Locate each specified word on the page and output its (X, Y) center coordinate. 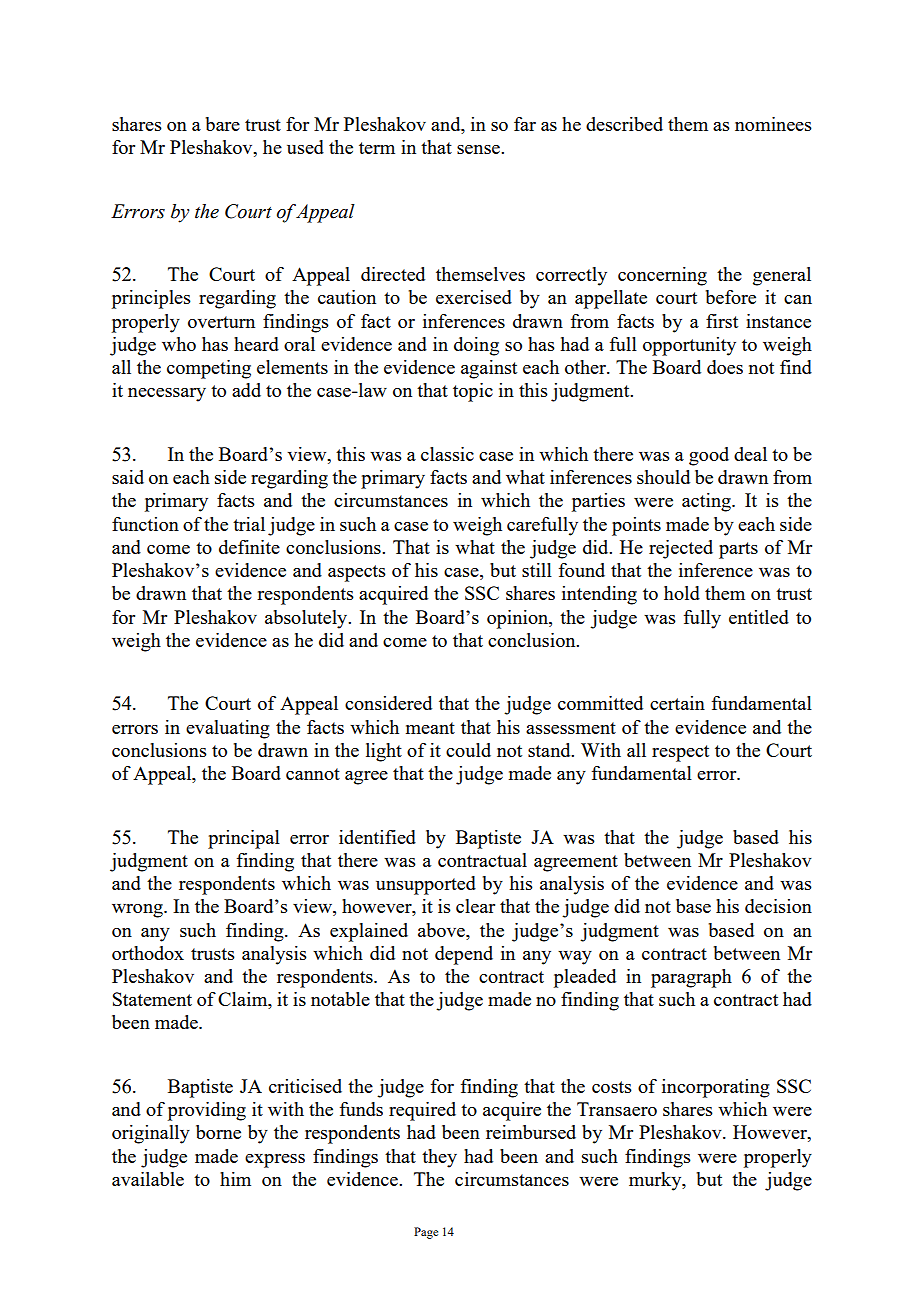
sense (479, 149)
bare (223, 124)
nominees (773, 124)
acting (707, 502)
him (235, 1179)
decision (778, 906)
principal (244, 839)
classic (447, 454)
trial (249, 524)
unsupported (426, 885)
